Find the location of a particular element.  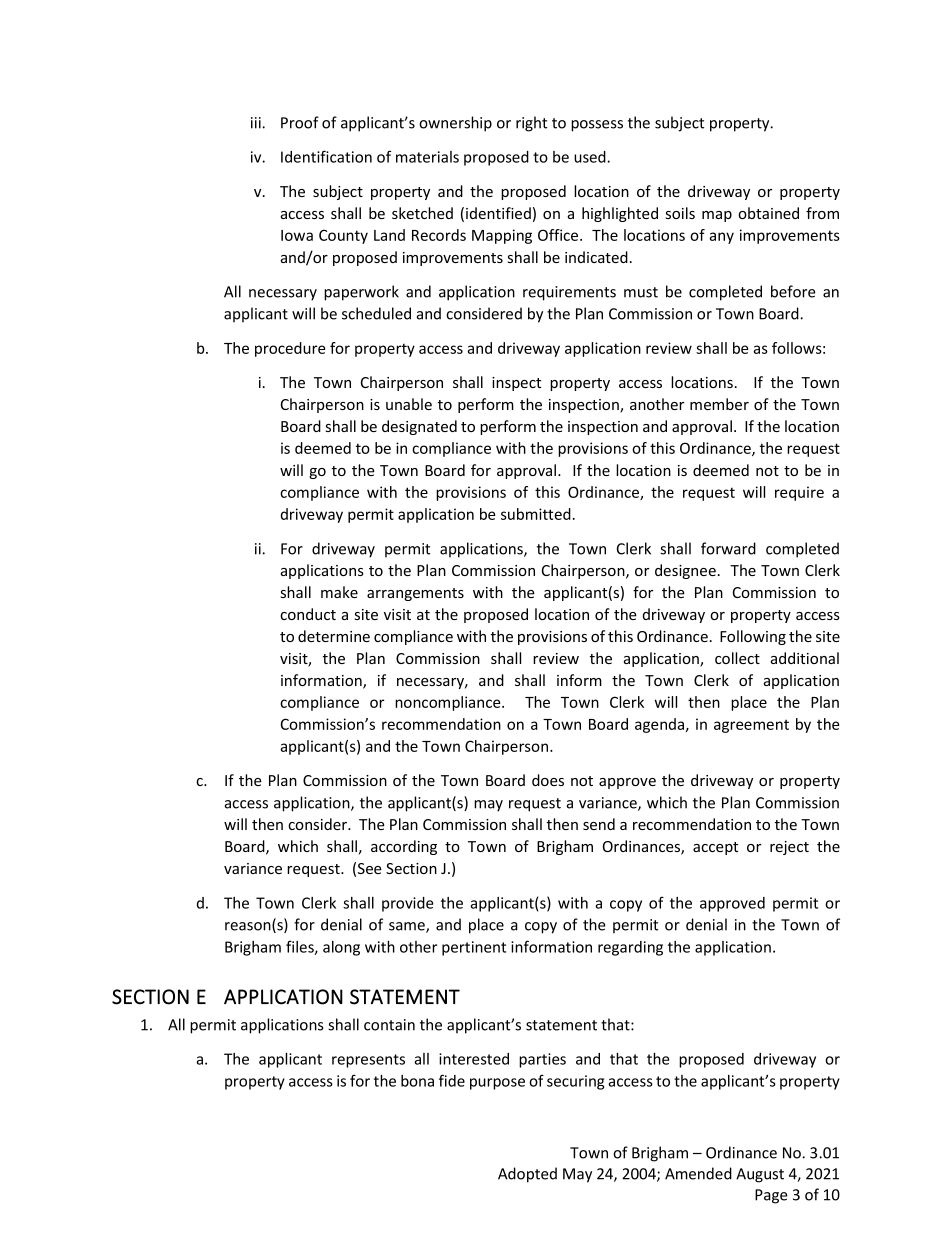

along is located at coordinates (341, 948).
